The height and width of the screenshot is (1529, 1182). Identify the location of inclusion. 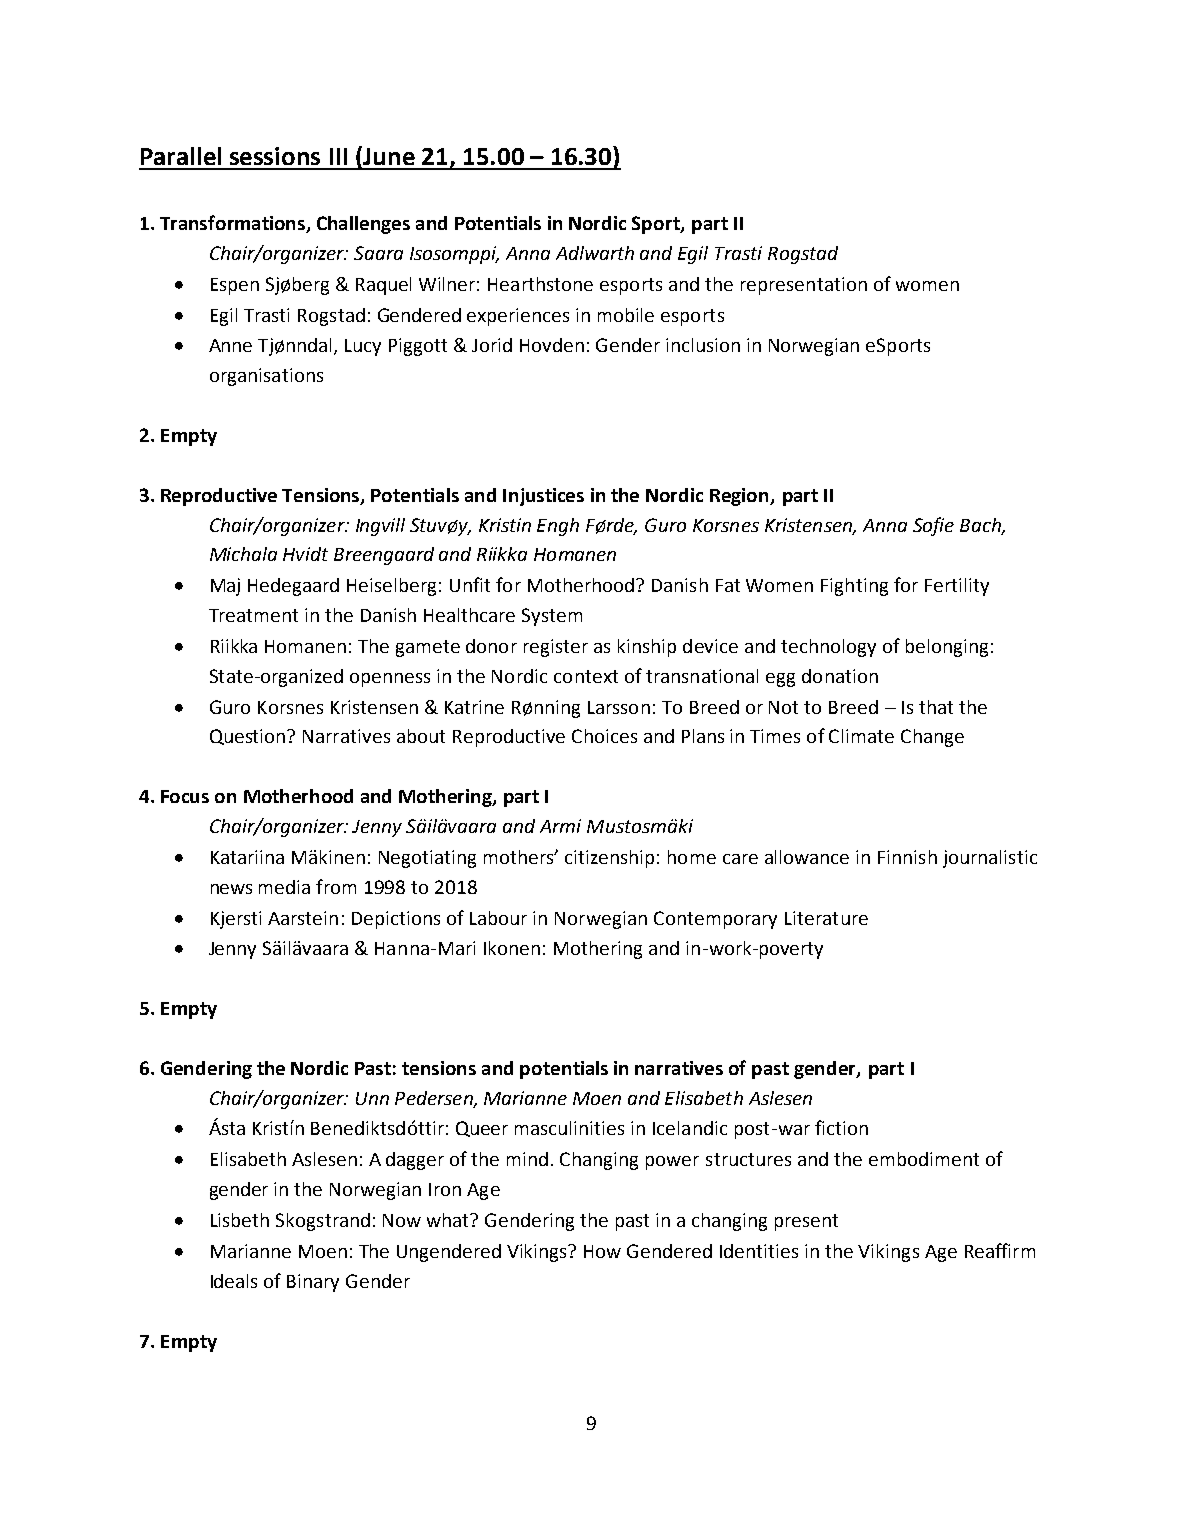
(703, 345).
